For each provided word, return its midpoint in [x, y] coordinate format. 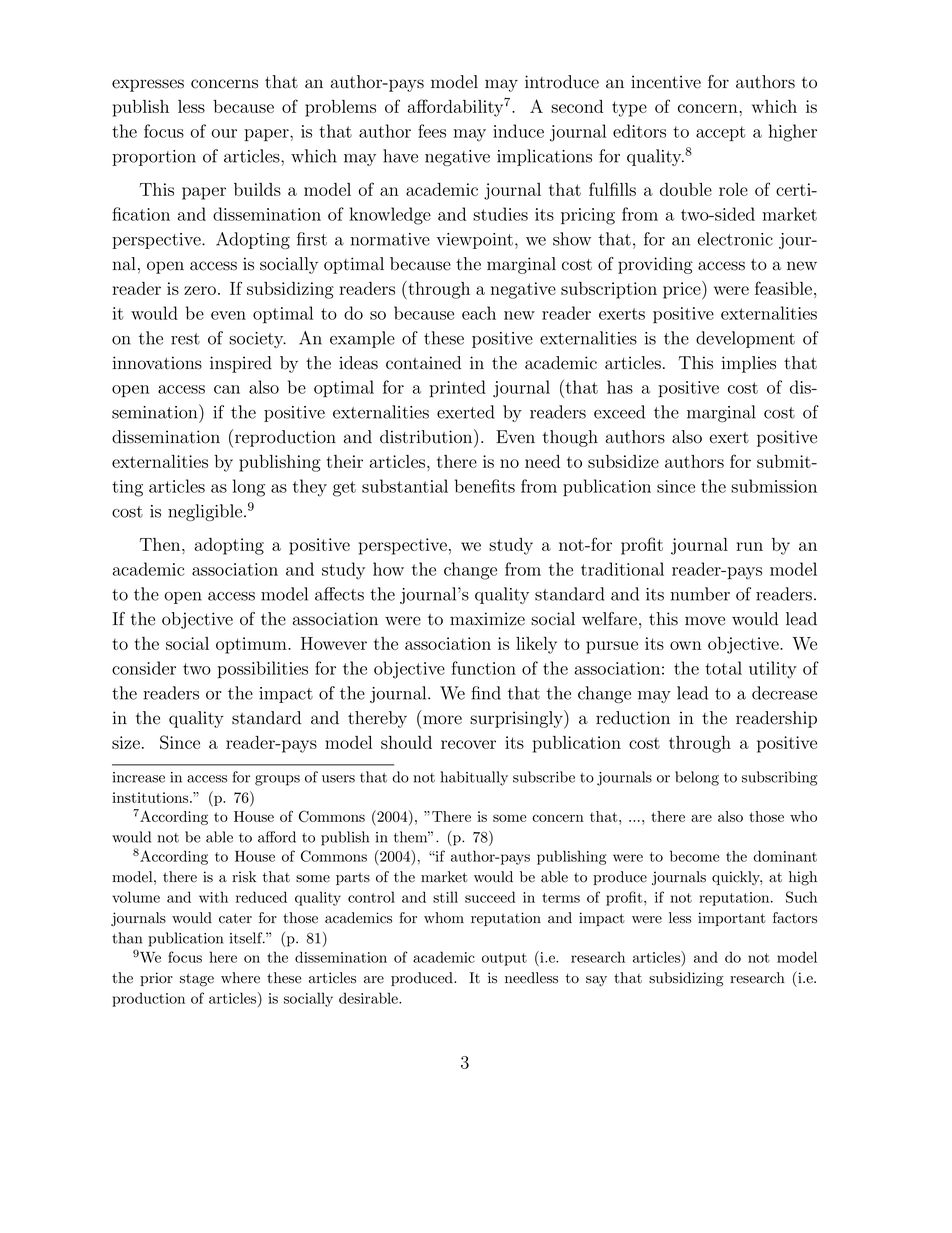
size [126, 742]
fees [432, 131]
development [745, 339]
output [504, 959]
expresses [148, 85]
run [749, 546]
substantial [405, 486]
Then [161, 544]
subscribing [779, 778]
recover [468, 744]
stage [197, 980]
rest [185, 339]
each [479, 313]
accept [720, 134]
